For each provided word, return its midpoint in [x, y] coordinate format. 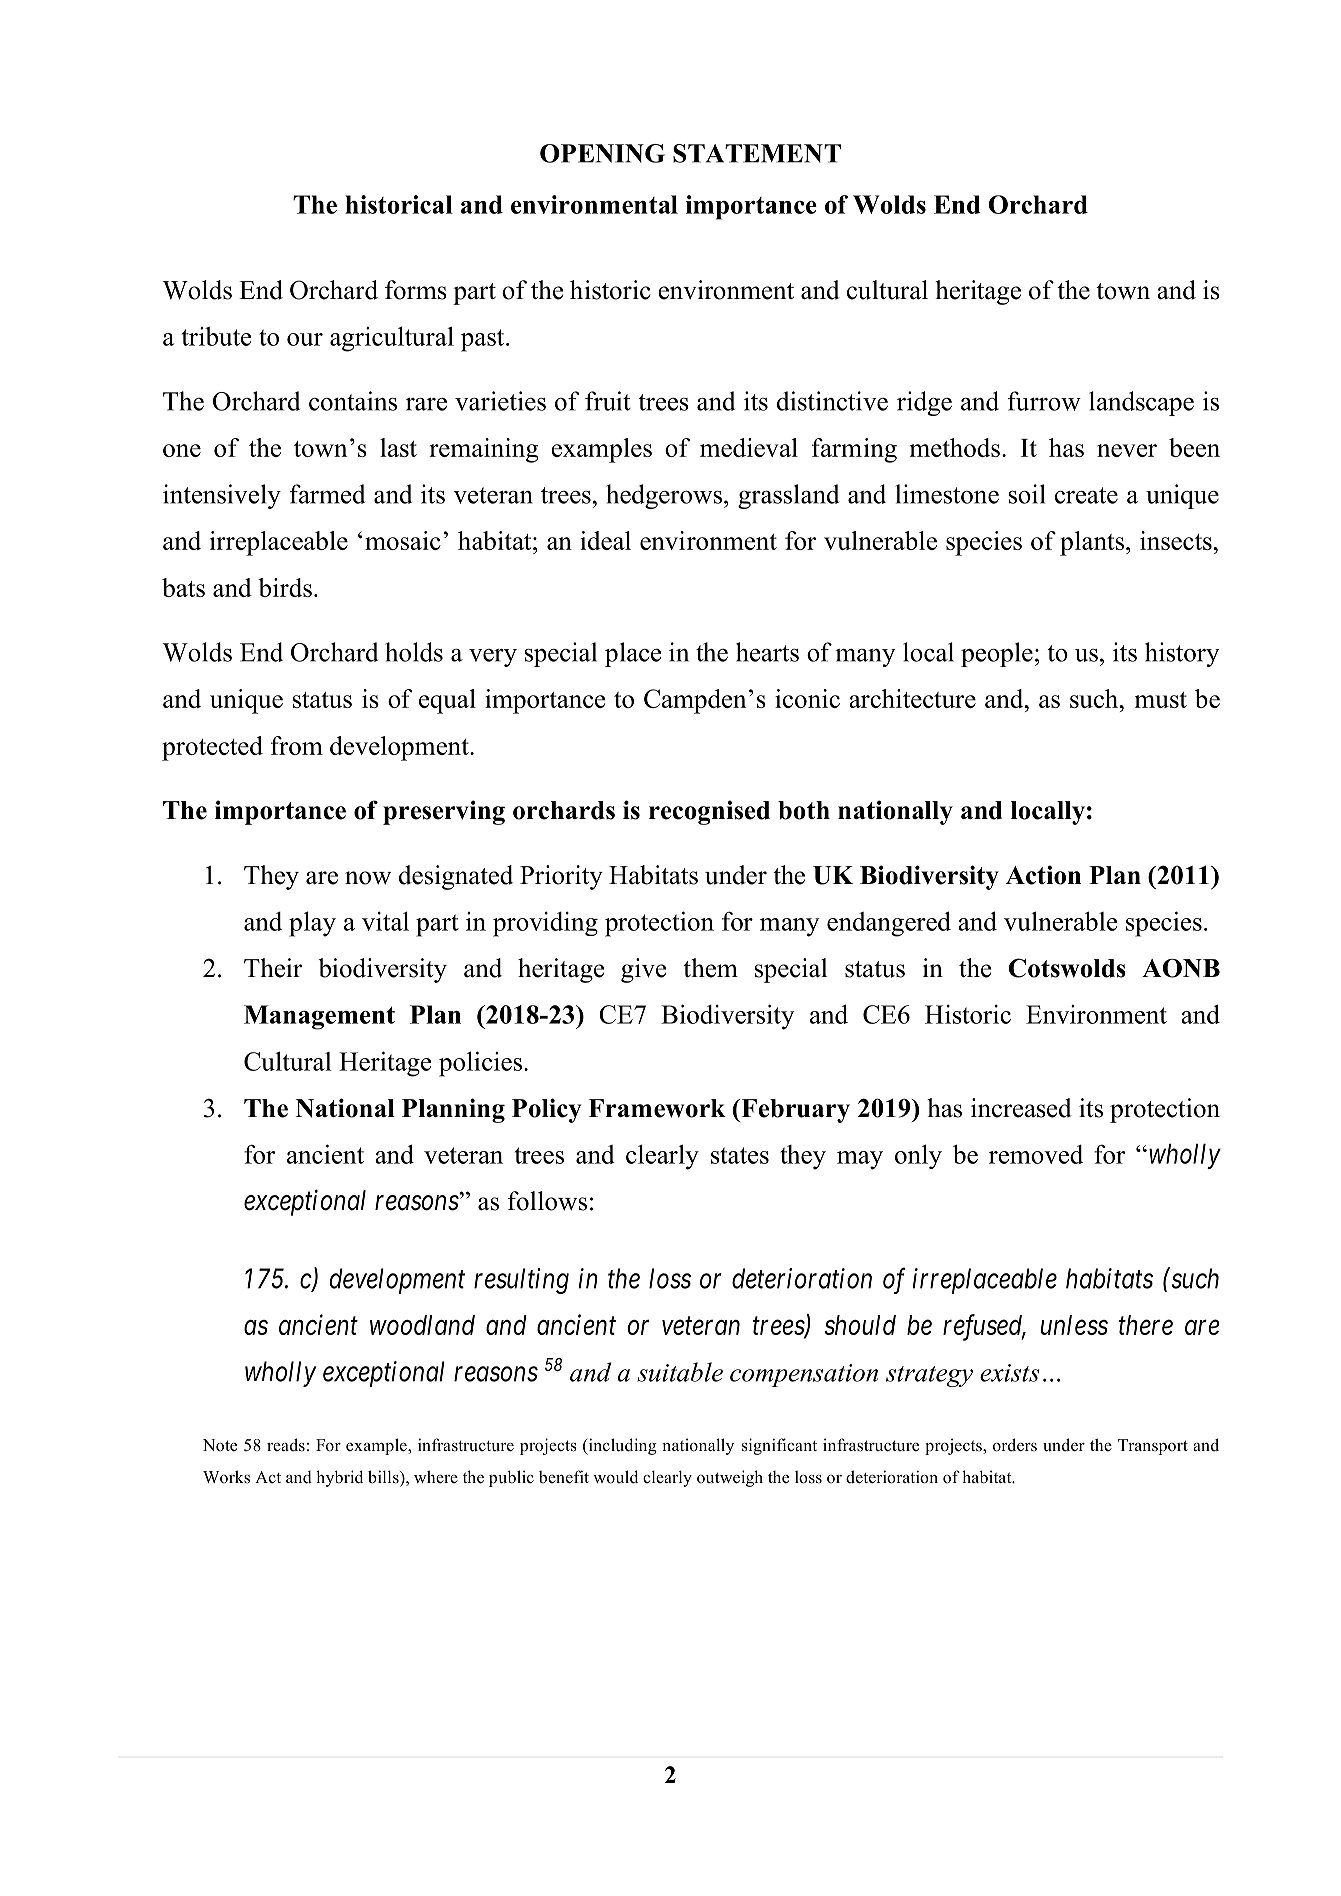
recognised [709, 812]
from [297, 745]
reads [286, 1445]
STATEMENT [757, 153]
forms [416, 290]
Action [1043, 875]
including [621, 1446]
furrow [1044, 401]
